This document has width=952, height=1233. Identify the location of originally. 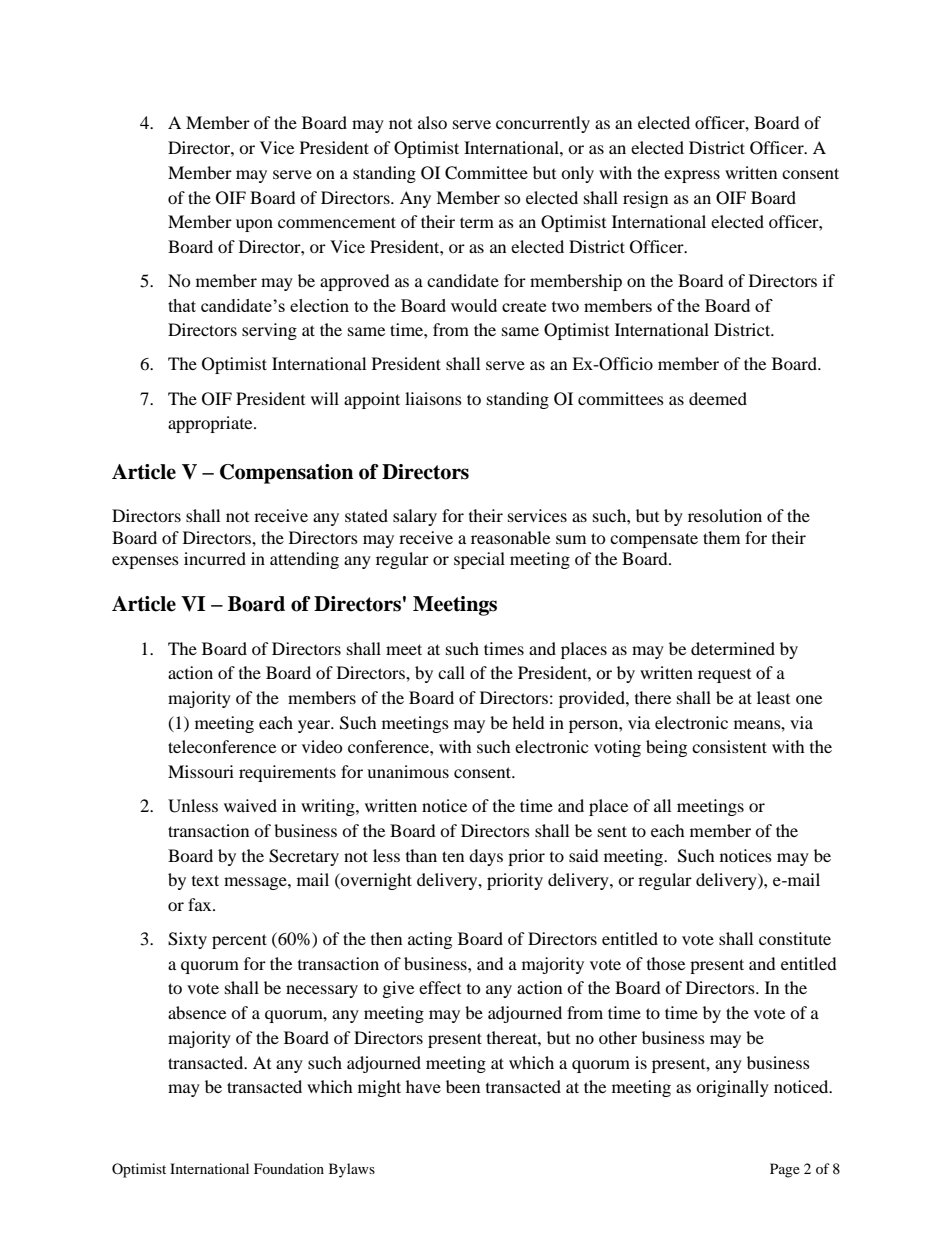
(732, 1088).
